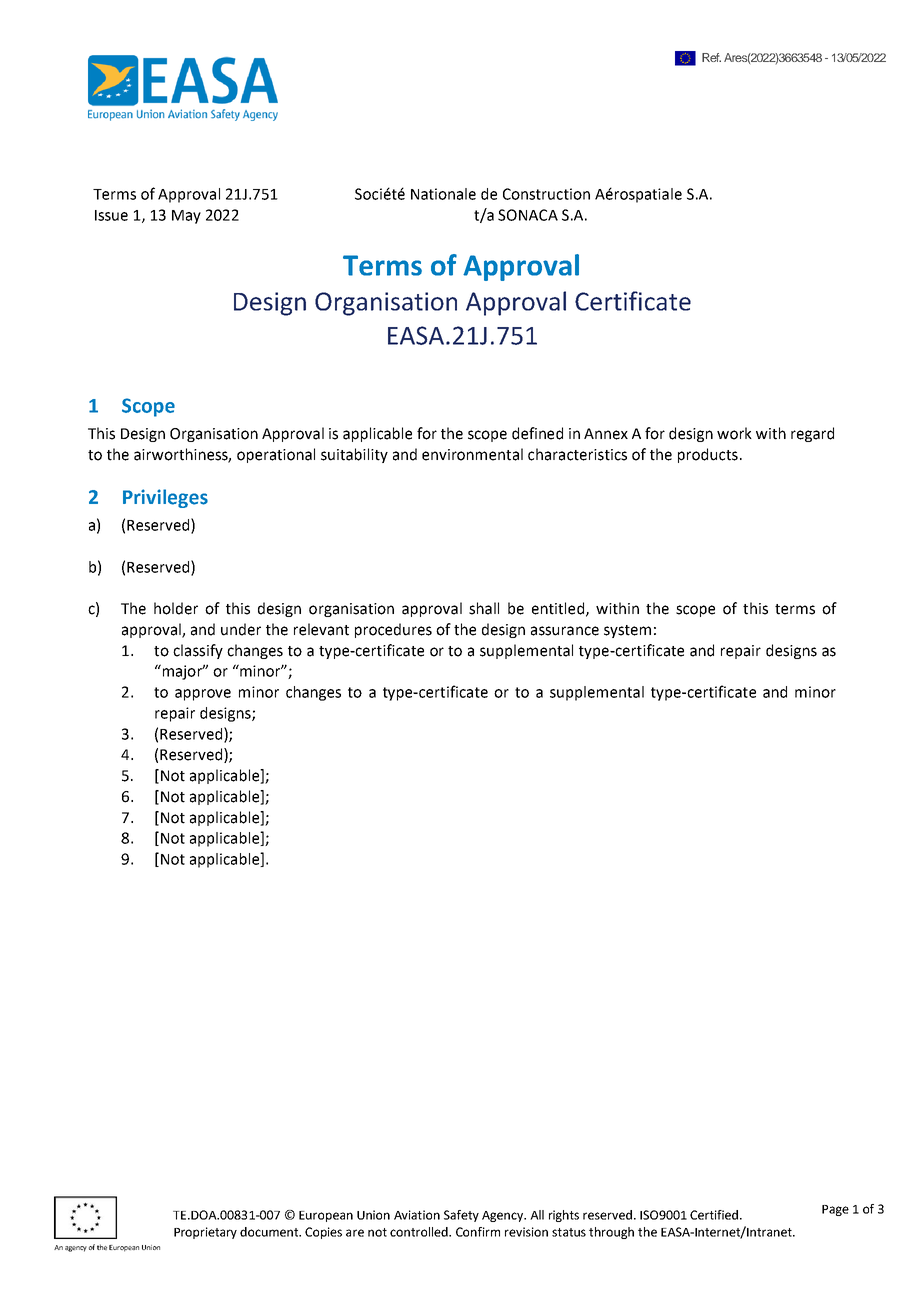  What do you see at coordinates (537, 433) in the page?
I see `defined` at bounding box center [537, 433].
